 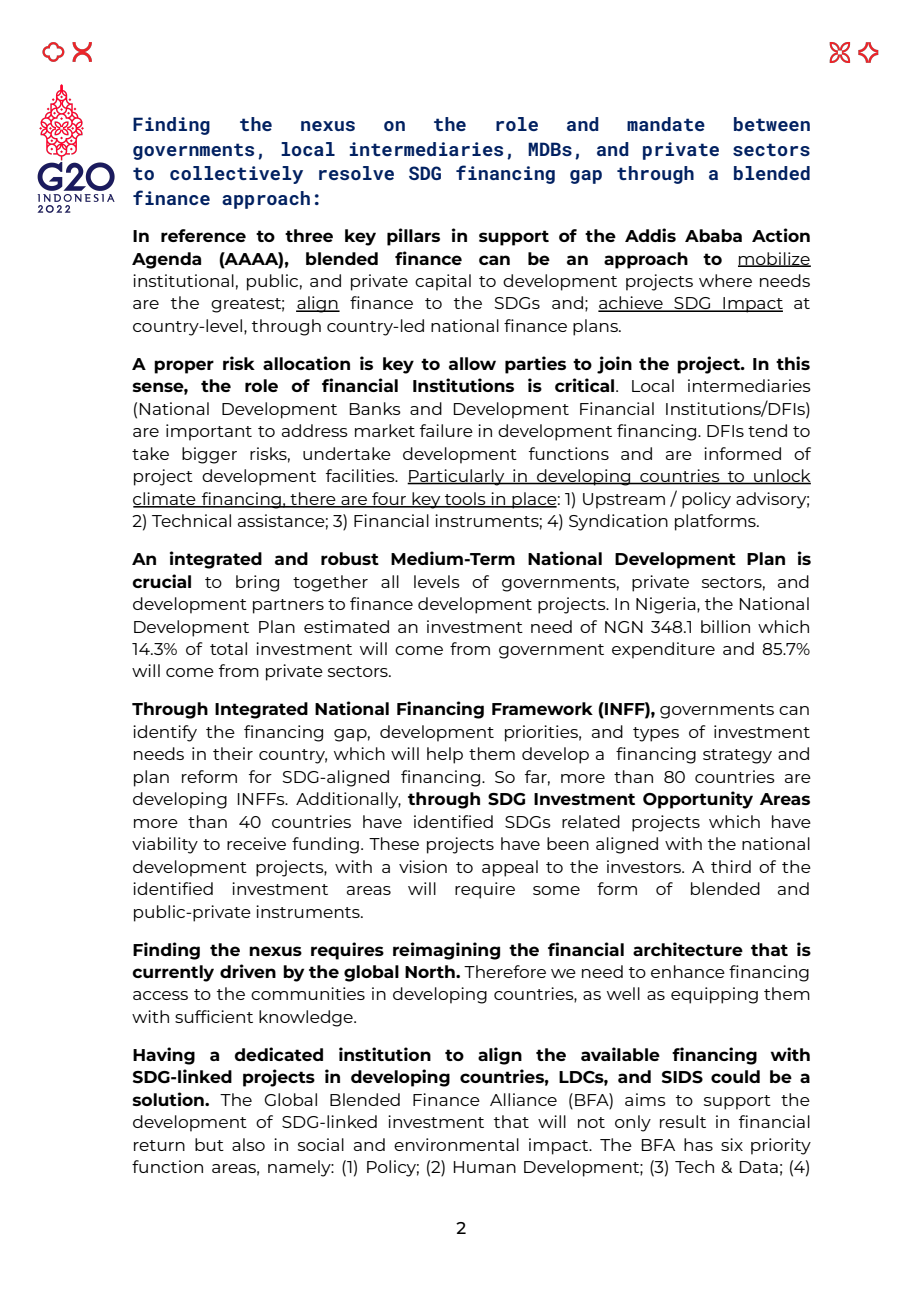 What do you see at coordinates (413, 237) in the screenshot?
I see `pillars` at bounding box center [413, 237].
